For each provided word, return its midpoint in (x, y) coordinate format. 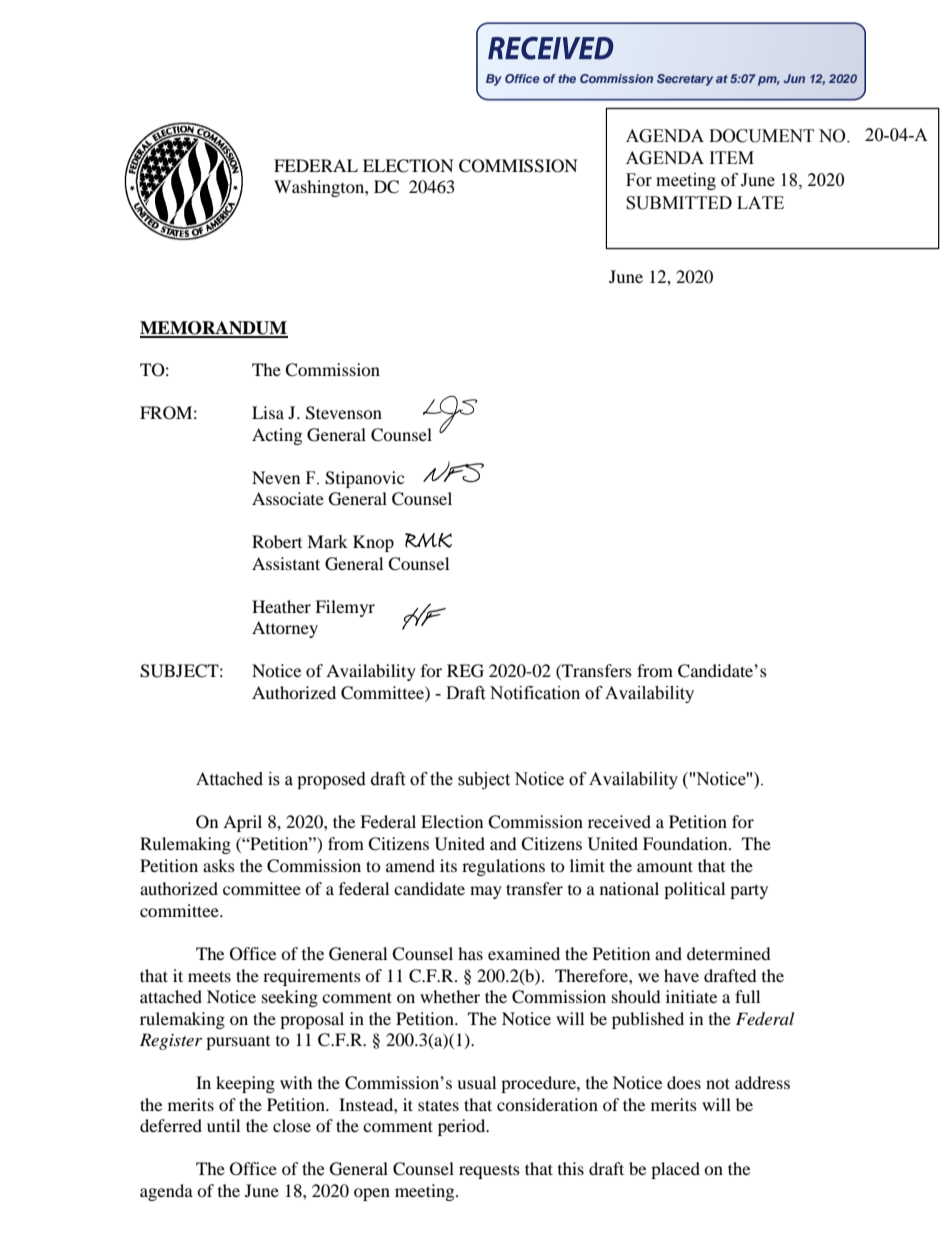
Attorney (285, 629)
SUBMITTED (679, 203)
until (223, 1125)
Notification (535, 693)
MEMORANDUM (214, 329)
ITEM (732, 157)
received (619, 821)
